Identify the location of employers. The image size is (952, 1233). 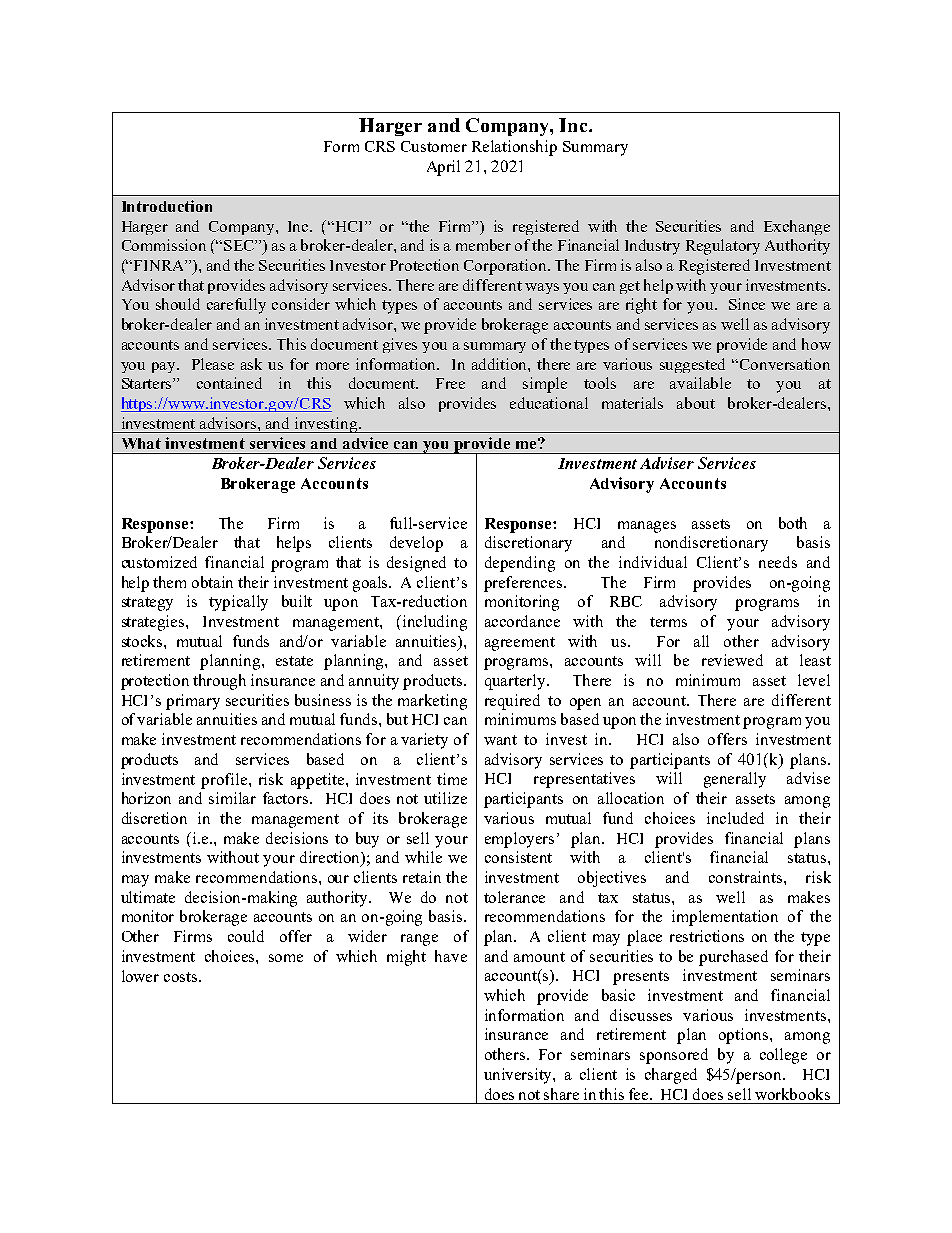
(521, 840).
